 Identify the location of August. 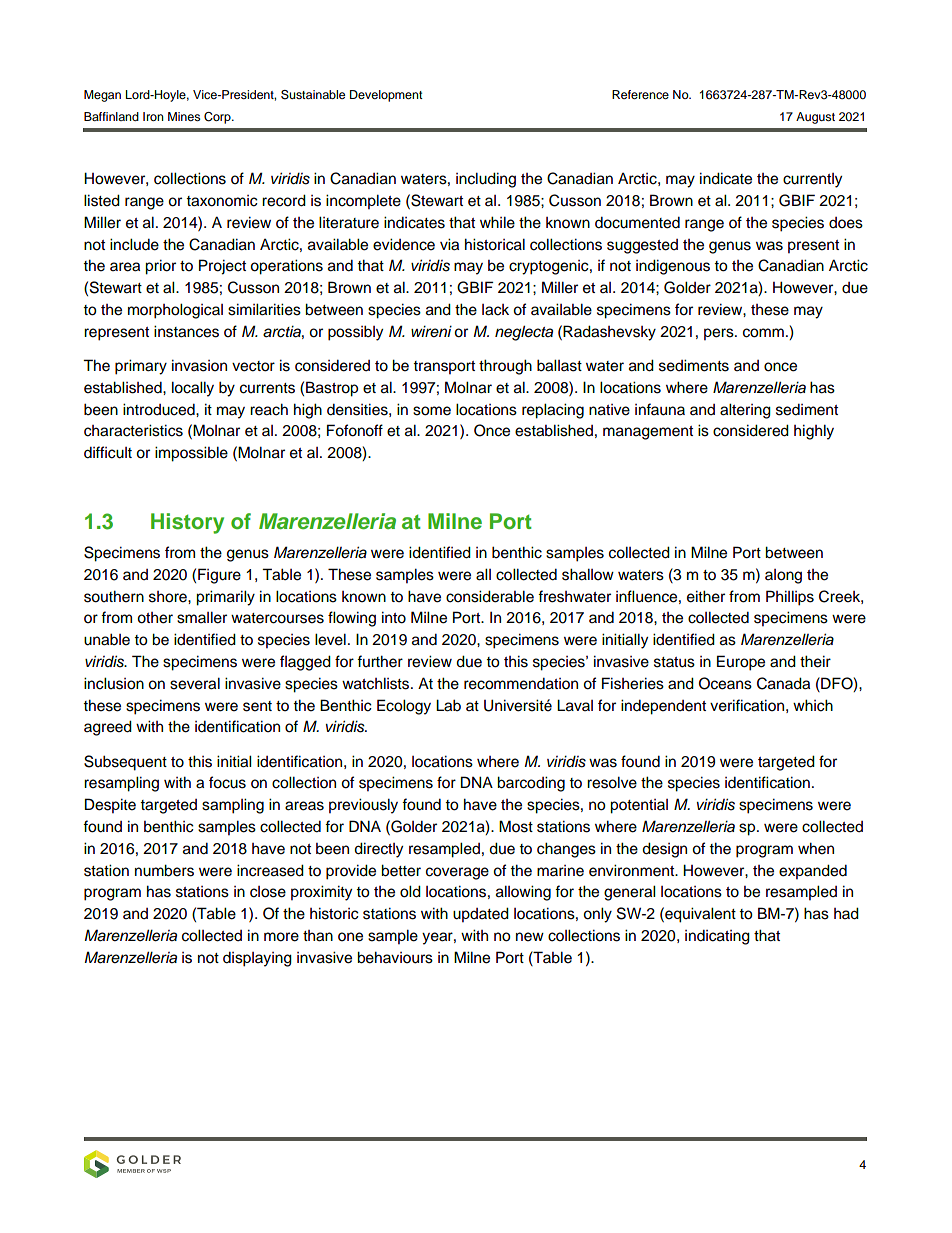
(815, 118).
